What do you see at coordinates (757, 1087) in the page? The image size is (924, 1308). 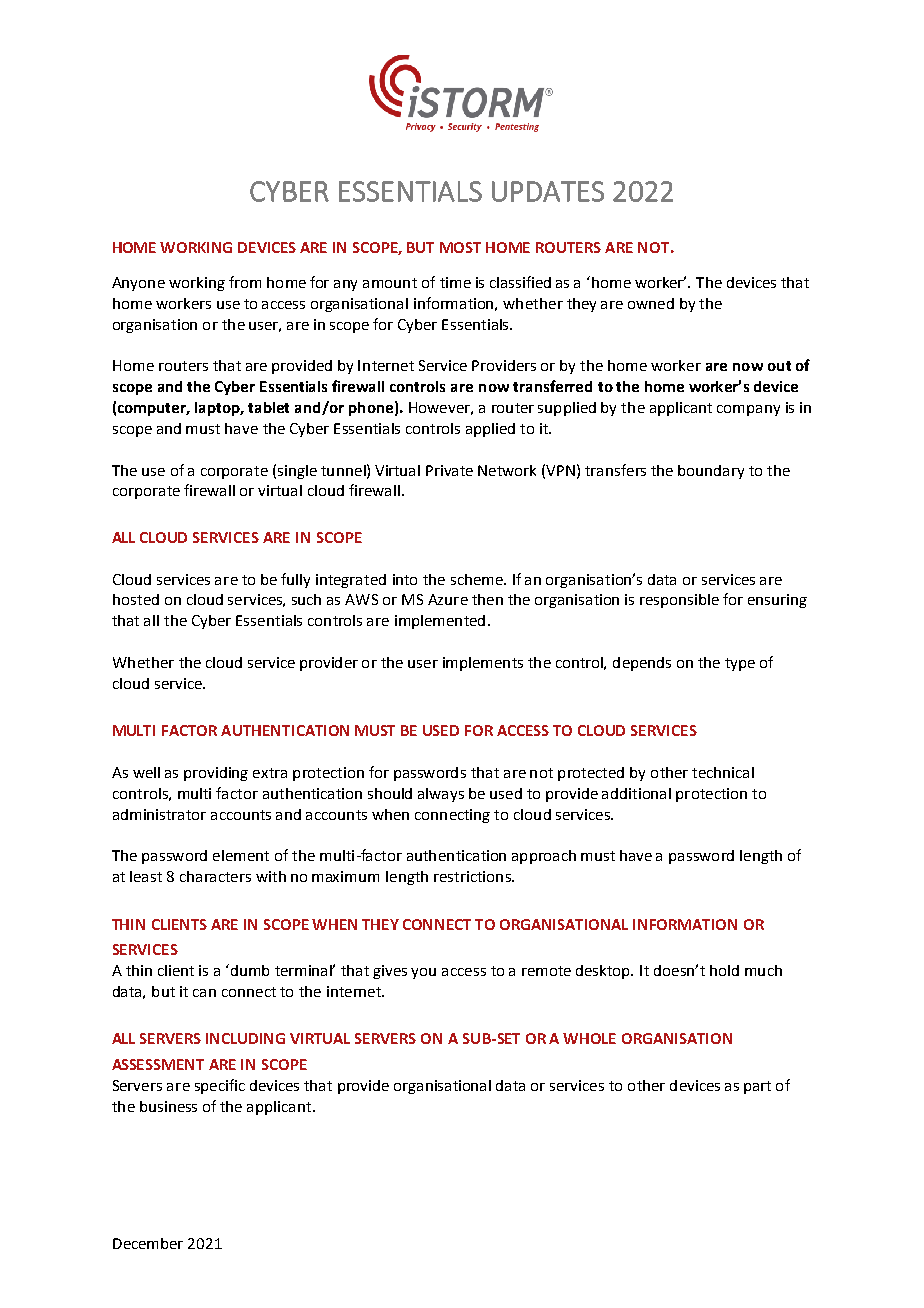 I see `part` at bounding box center [757, 1087].
